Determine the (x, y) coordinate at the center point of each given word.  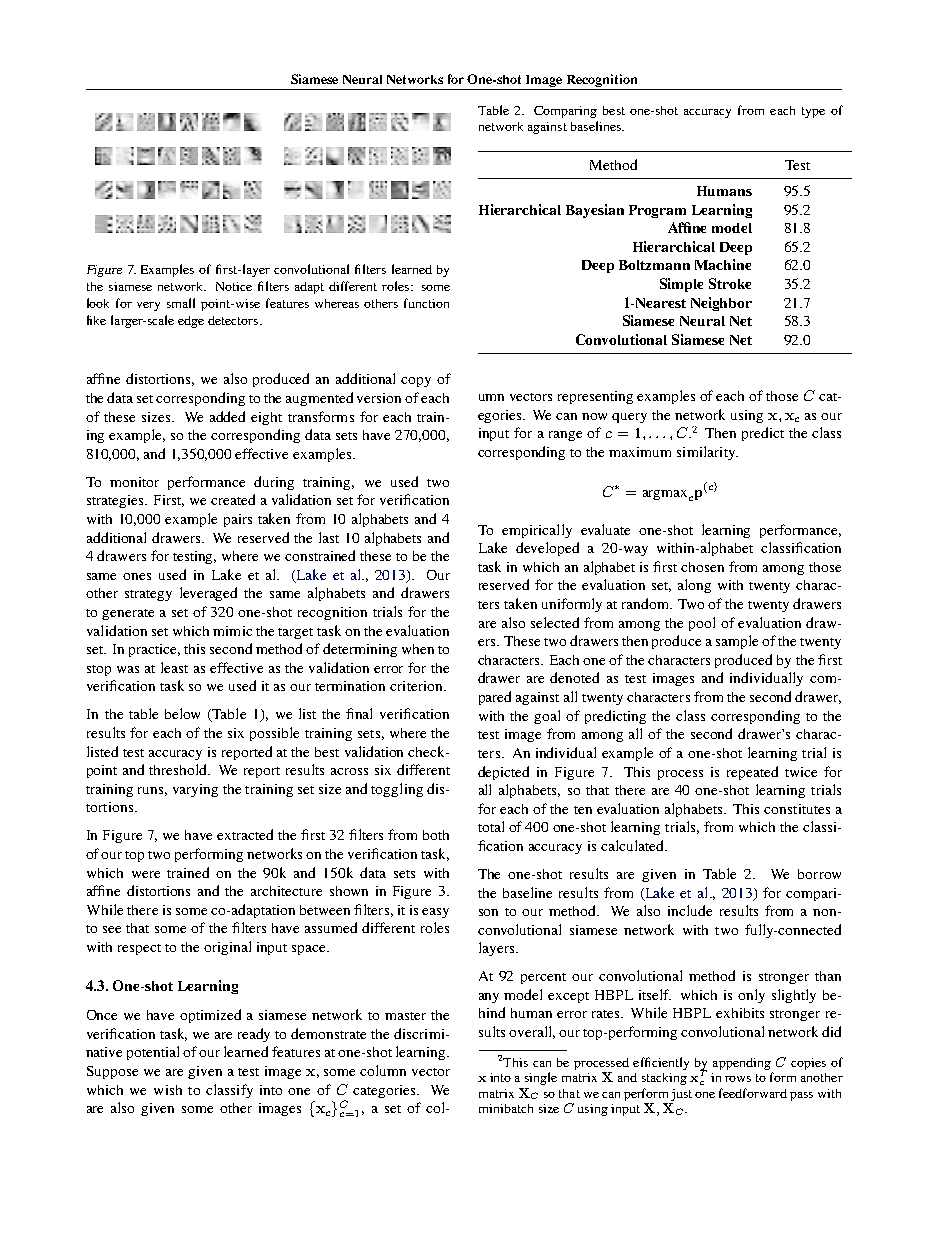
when (418, 649)
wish (168, 1090)
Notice (234, 286)
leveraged (208, 594)
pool (702, 624)
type (813, 112)
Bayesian (595, 211)
